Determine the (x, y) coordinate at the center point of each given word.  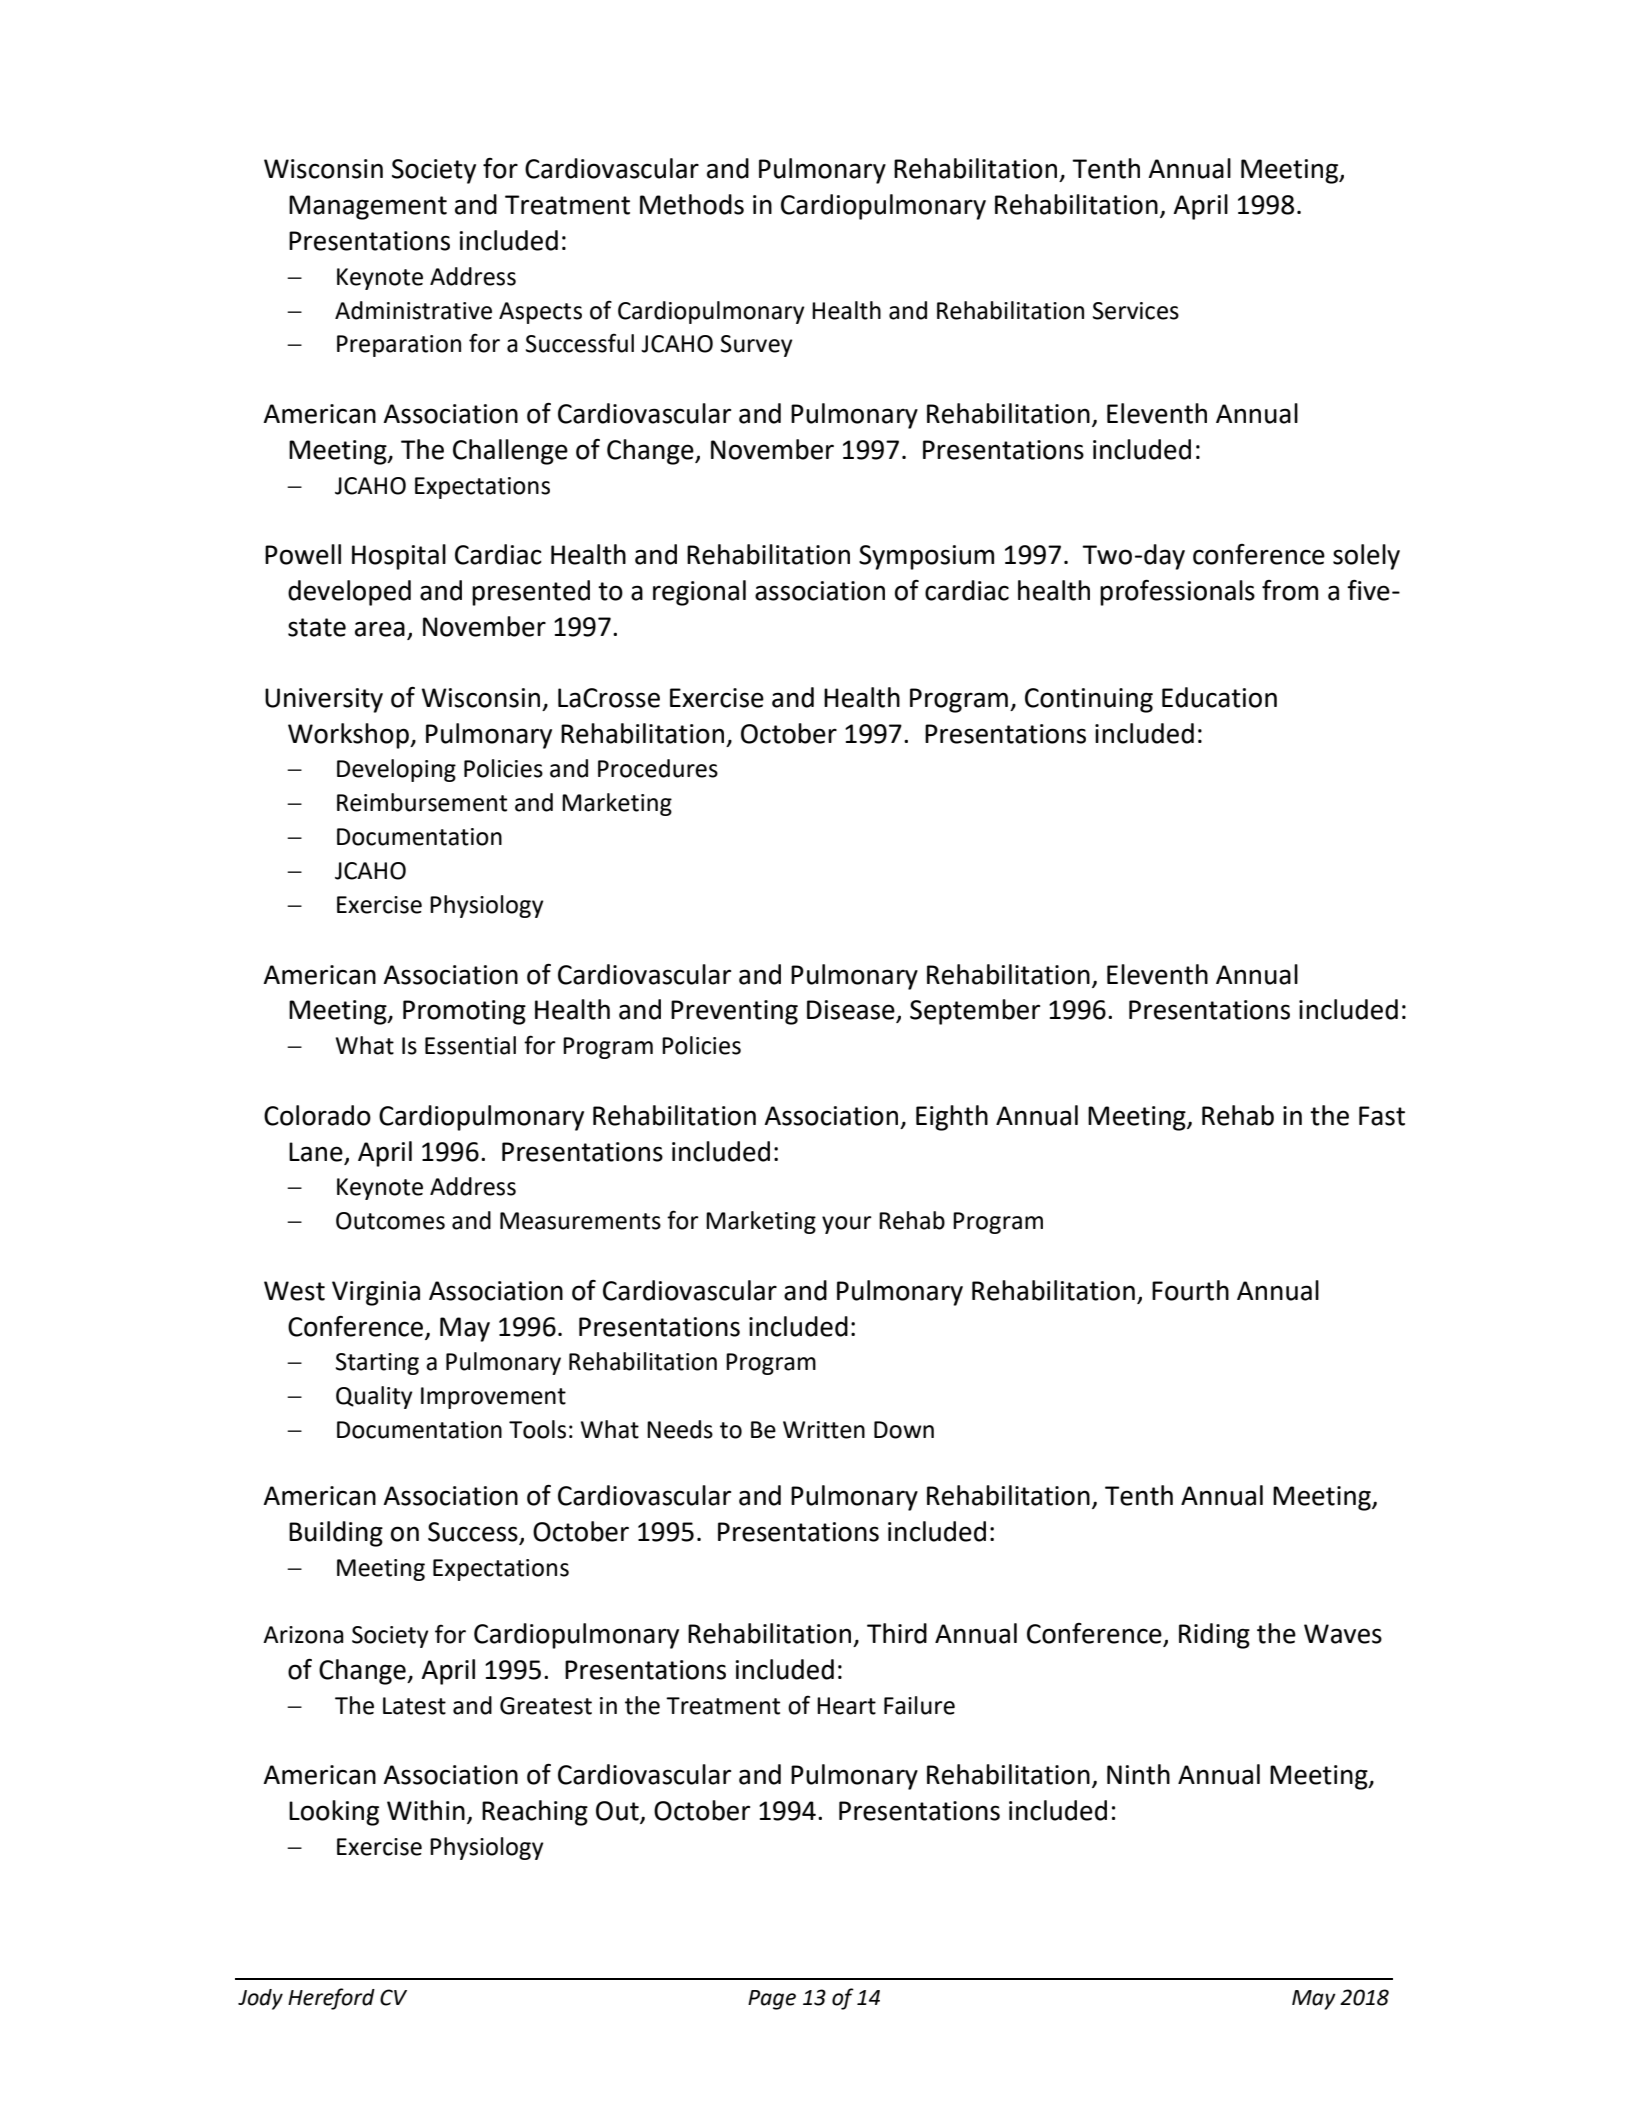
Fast (1382, 1116)
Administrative (413, 310)
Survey (757, 346)
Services (1136, 311)
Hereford (331, 1999)
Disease (852, 1011)
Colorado (317, 1115)
